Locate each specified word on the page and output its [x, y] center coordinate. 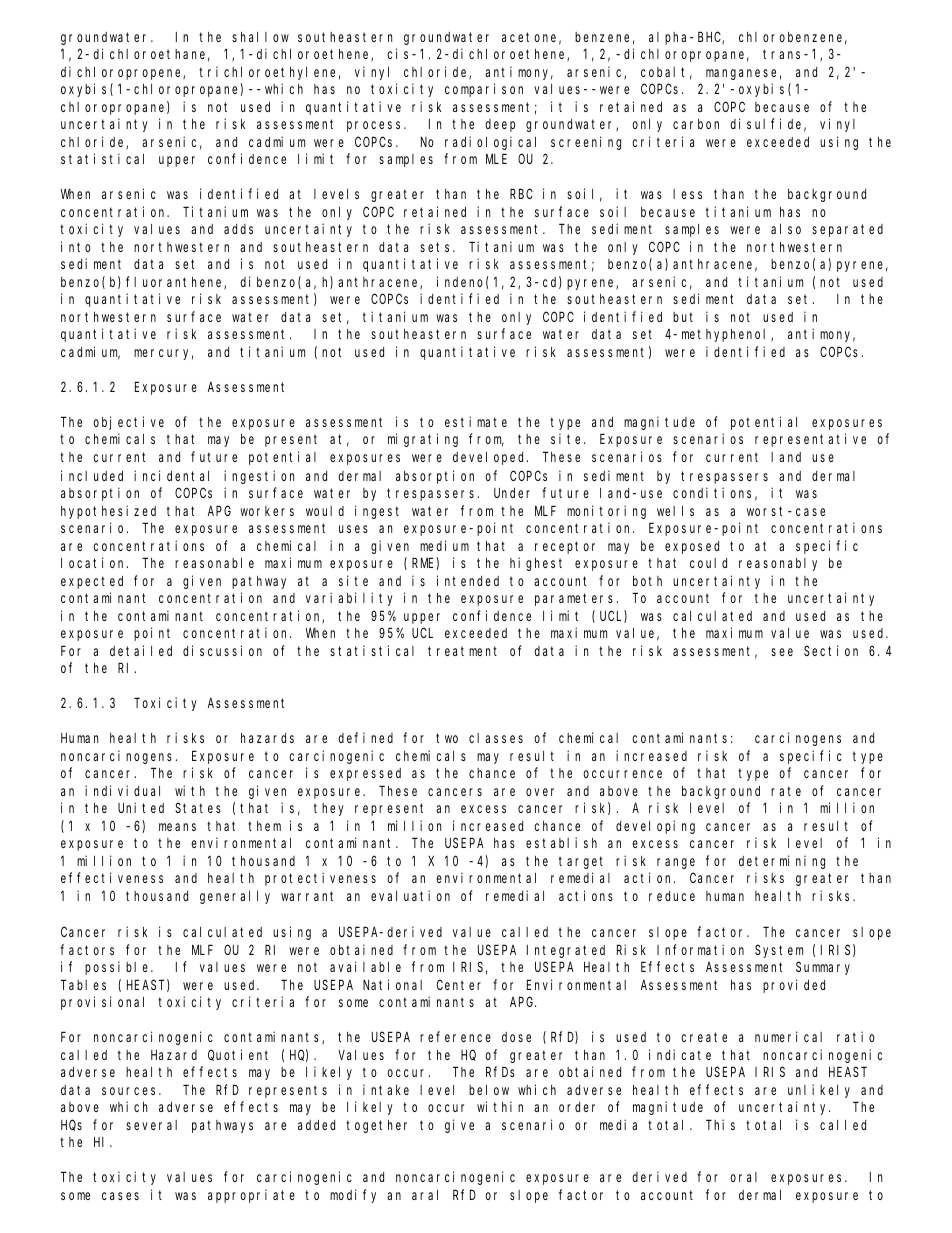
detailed [141, 650]
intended [468, 580]
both [647, 581]
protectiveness [320, 879]
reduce [672, 896]
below [489, 1090]
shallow [260, 37]
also [786, 229]
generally [235, 897]
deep [500, 125]
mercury [163, 354]
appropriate [251, 1196]
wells [675, 511]
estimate [476, 421]
